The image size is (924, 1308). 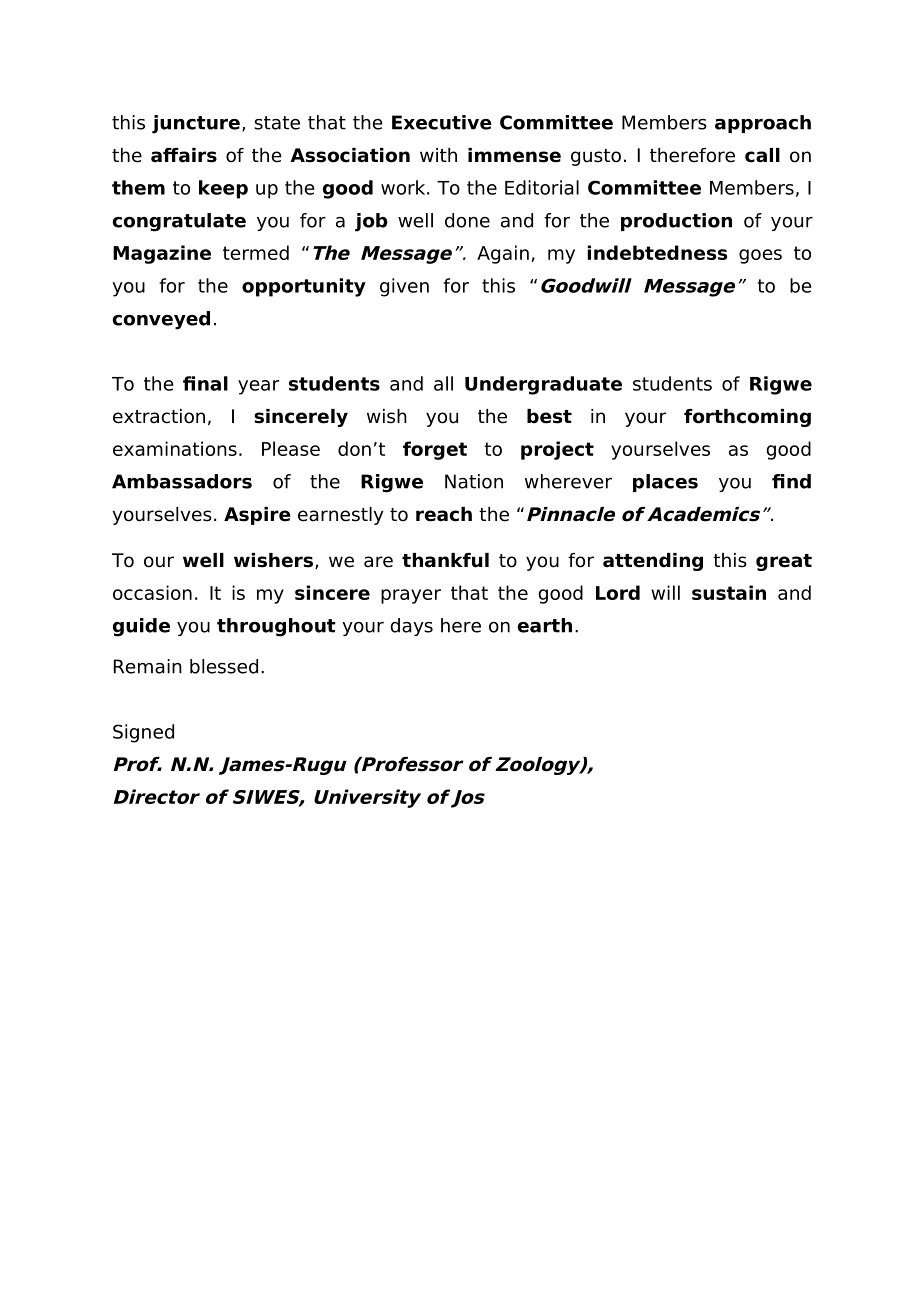 I want to click on call, so click(x=762, y=155).
